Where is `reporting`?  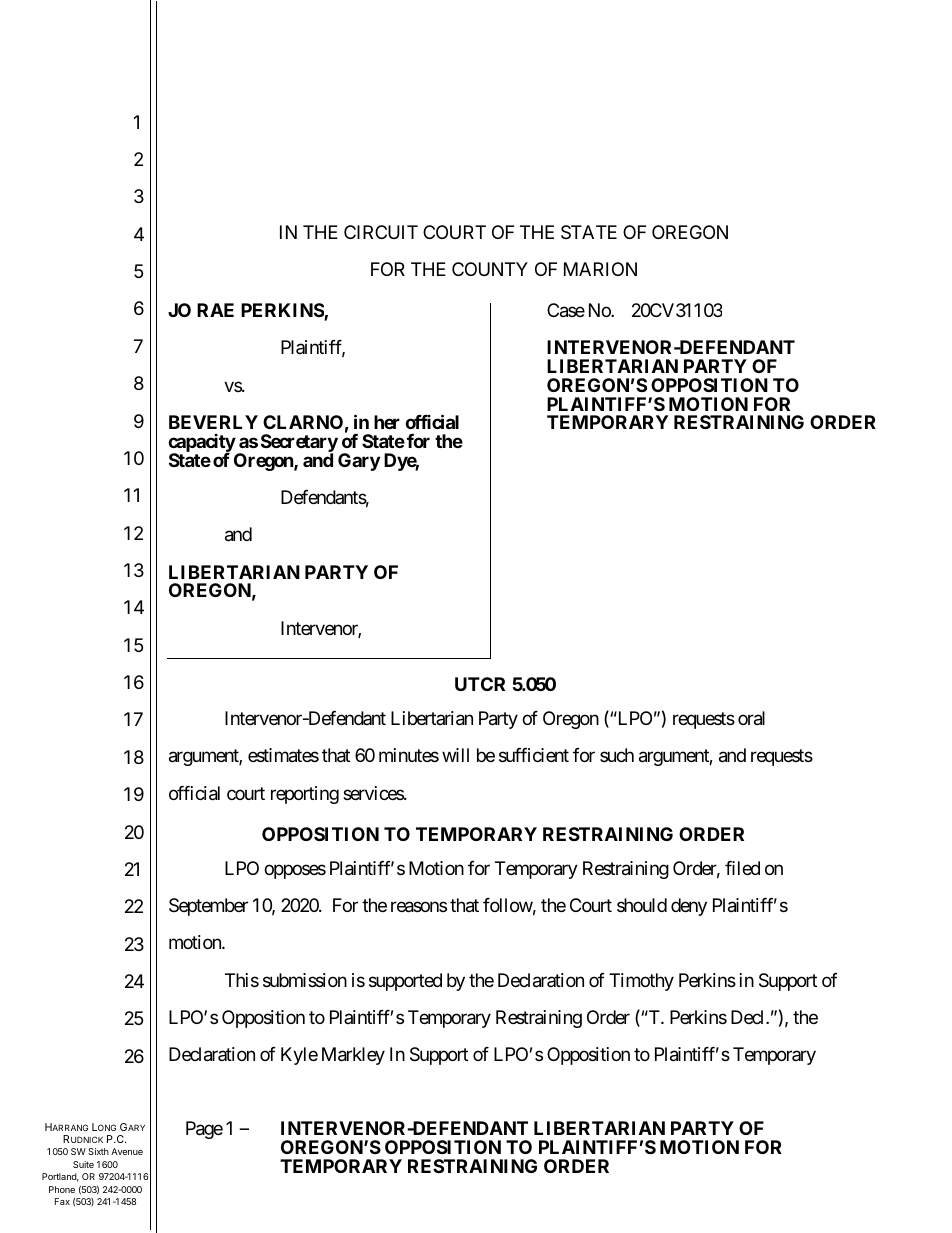
reporting is located at coordinates (305, 795).
